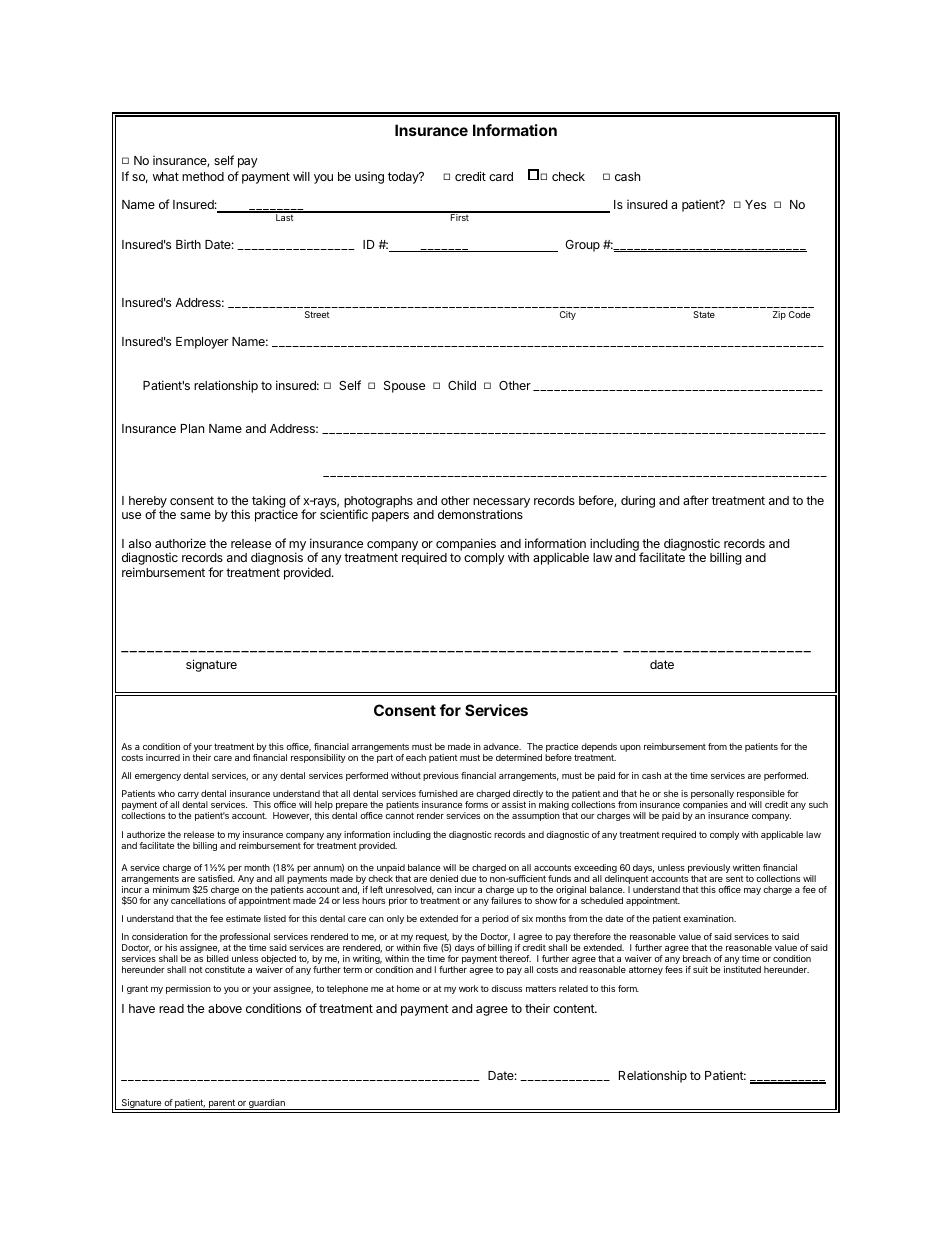  What do you see at coordinates (501, 176) in the screenshot?
I see `card` at bounding box center [501, 176].
